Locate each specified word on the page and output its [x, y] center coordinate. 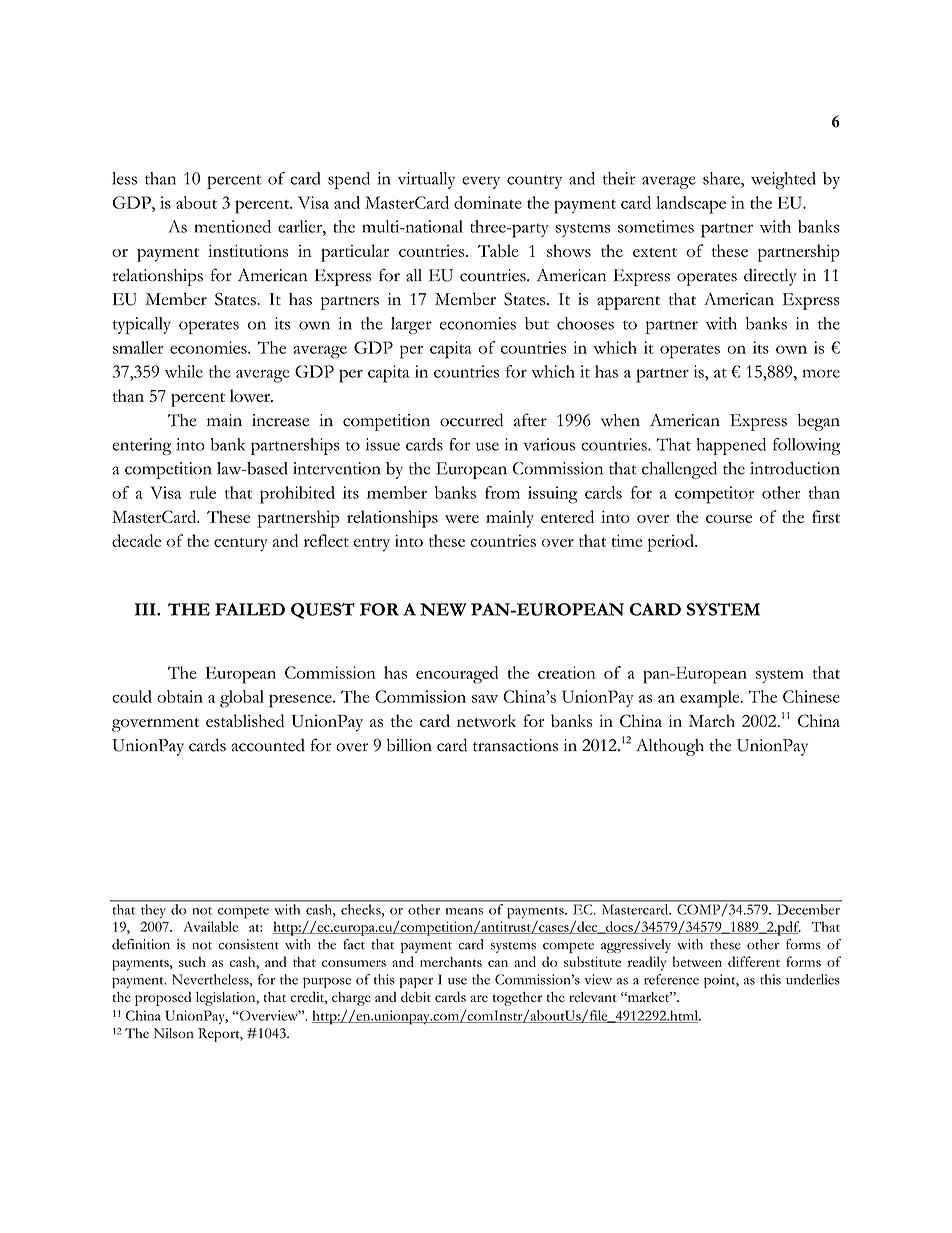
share [722, 178]
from [502, 492]
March [712, 720]
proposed [163, 998]
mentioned [233, 226]
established [245, 720]
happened [731, 446]
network [486, 720]
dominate [488, 202]
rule [203, 492]
